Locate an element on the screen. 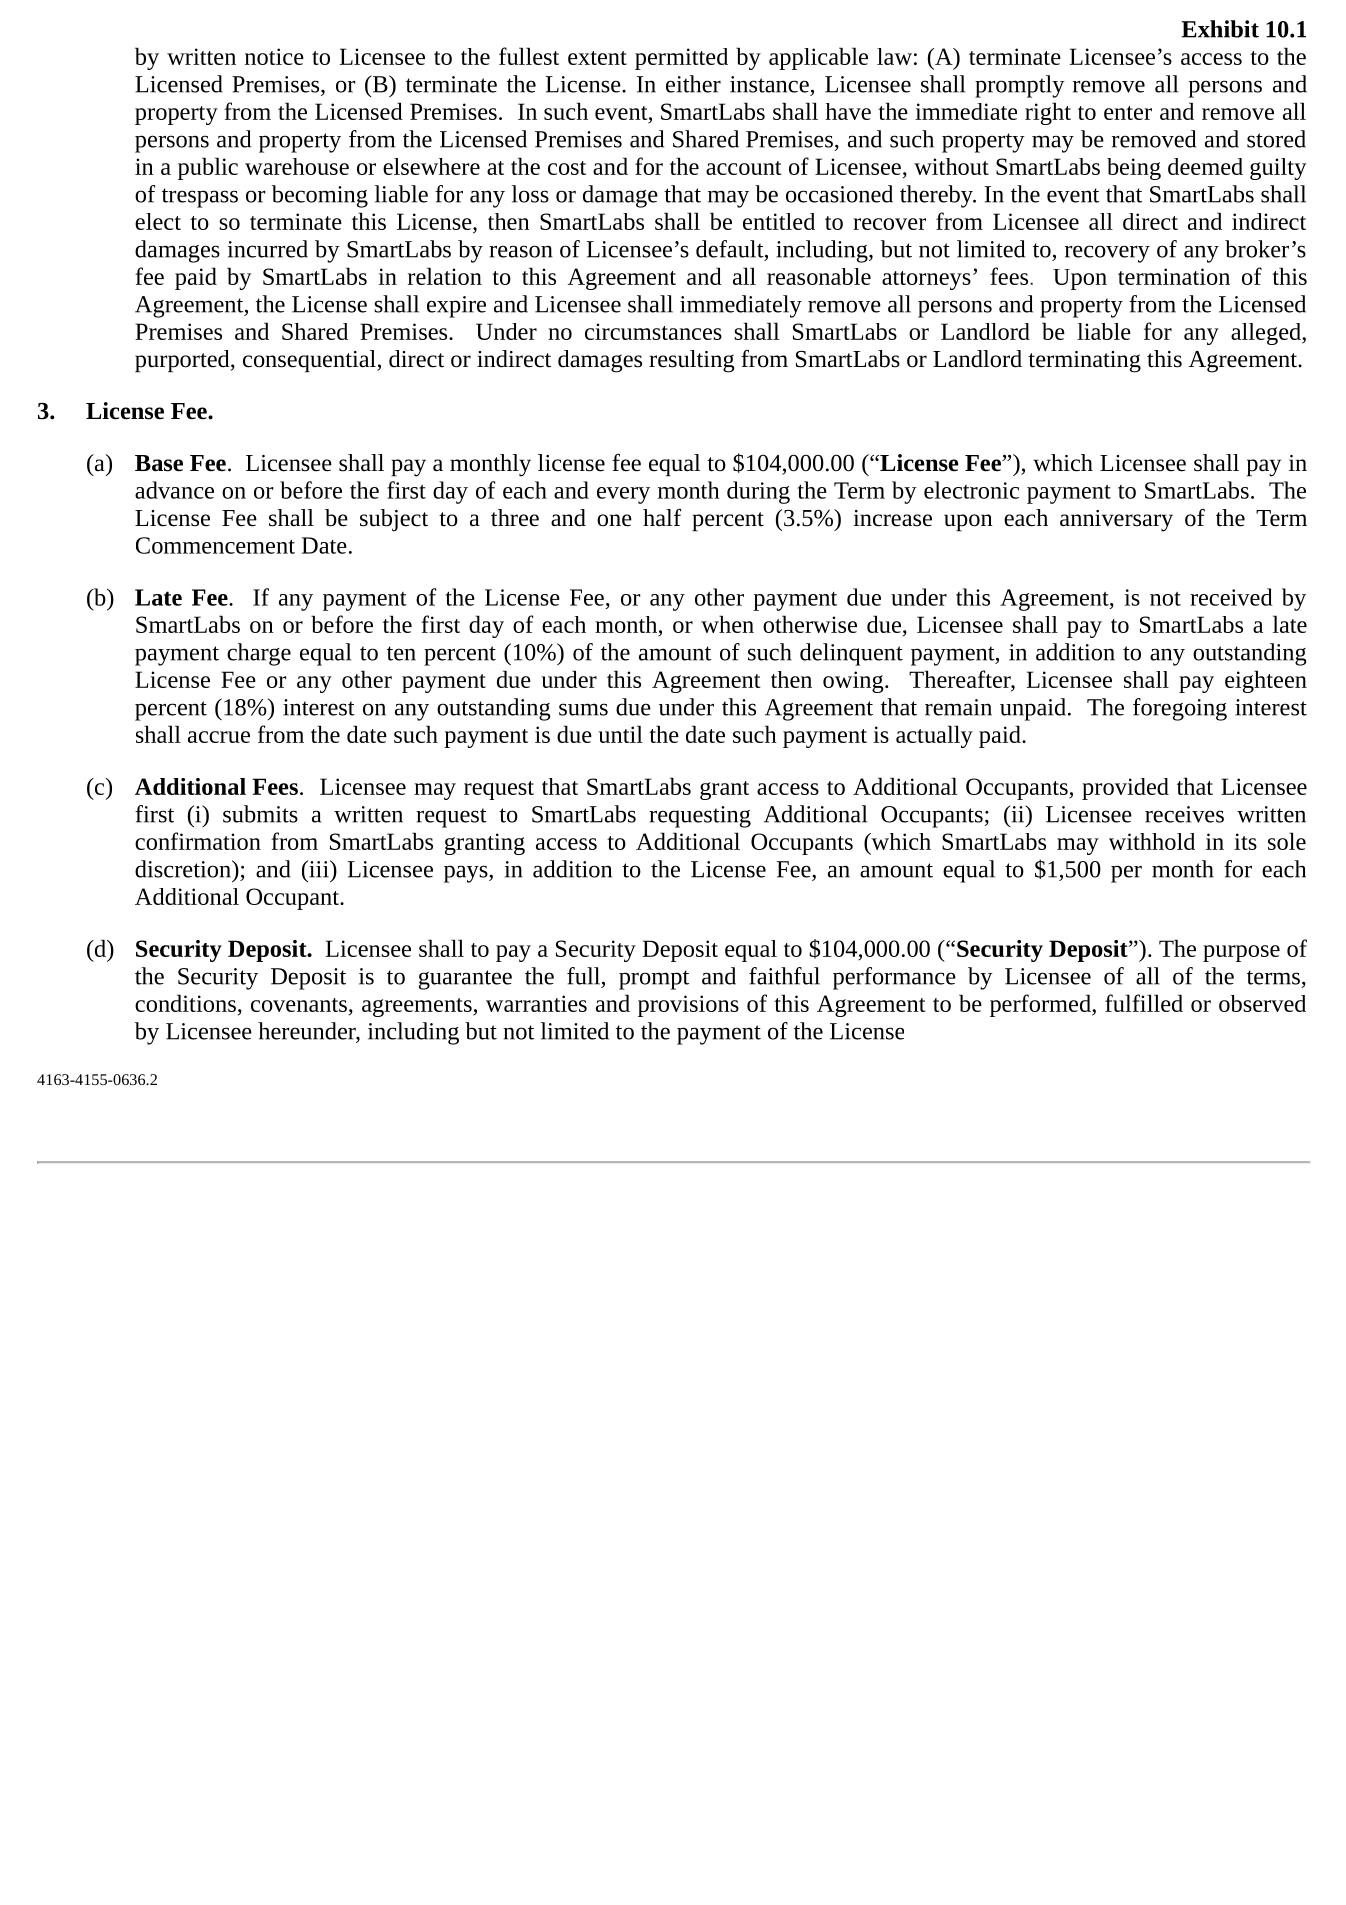 This screenshot has height=1905, width=1346. permitted is located at coordinates (681, 59).
